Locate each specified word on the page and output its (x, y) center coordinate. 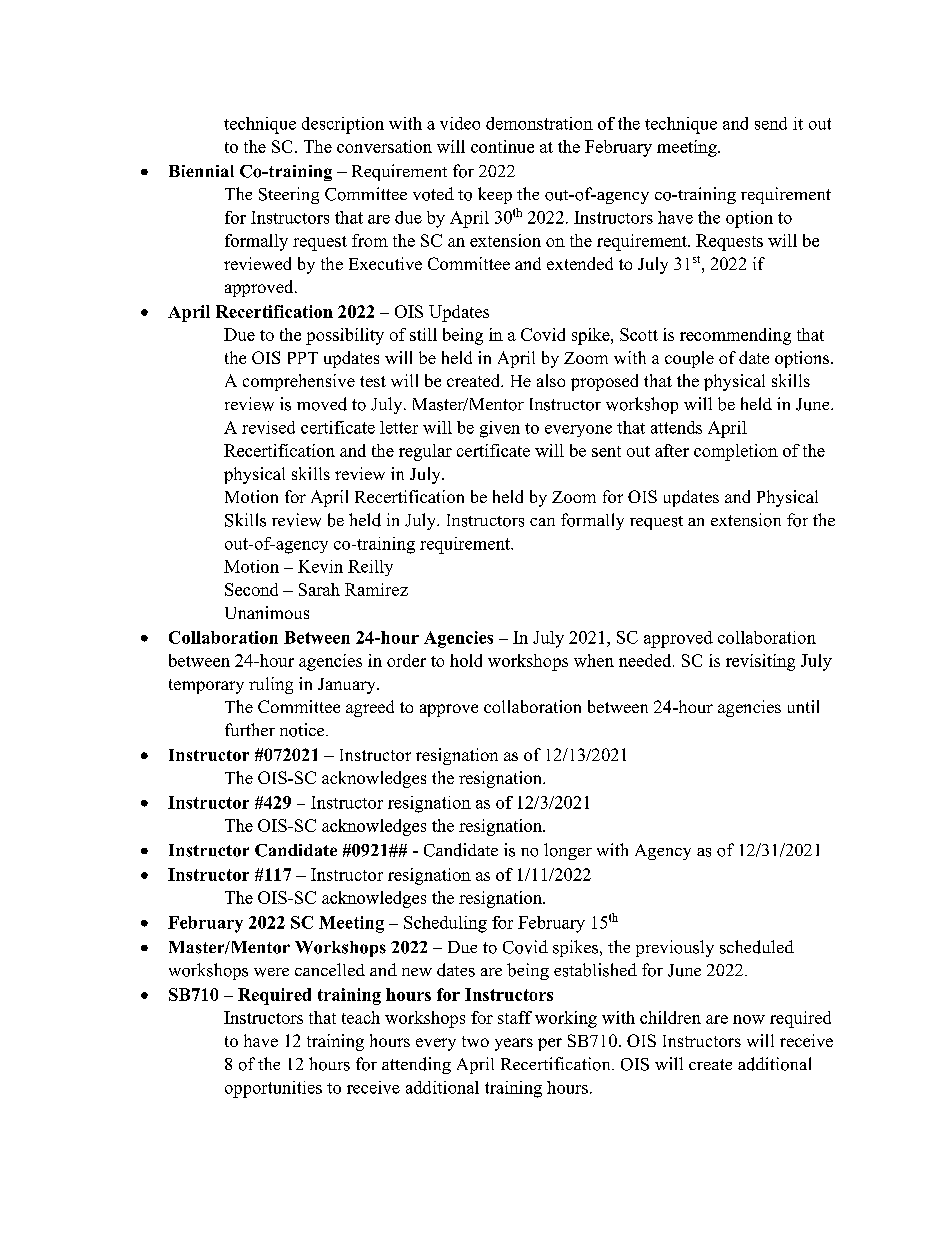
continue (502, 146)
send (771, 123)
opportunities (273, 1089)
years (514, 1044)
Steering (289, 195)
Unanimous (267, 612)
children (670, 1017)
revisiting (760, 662)
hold (466, 660)
